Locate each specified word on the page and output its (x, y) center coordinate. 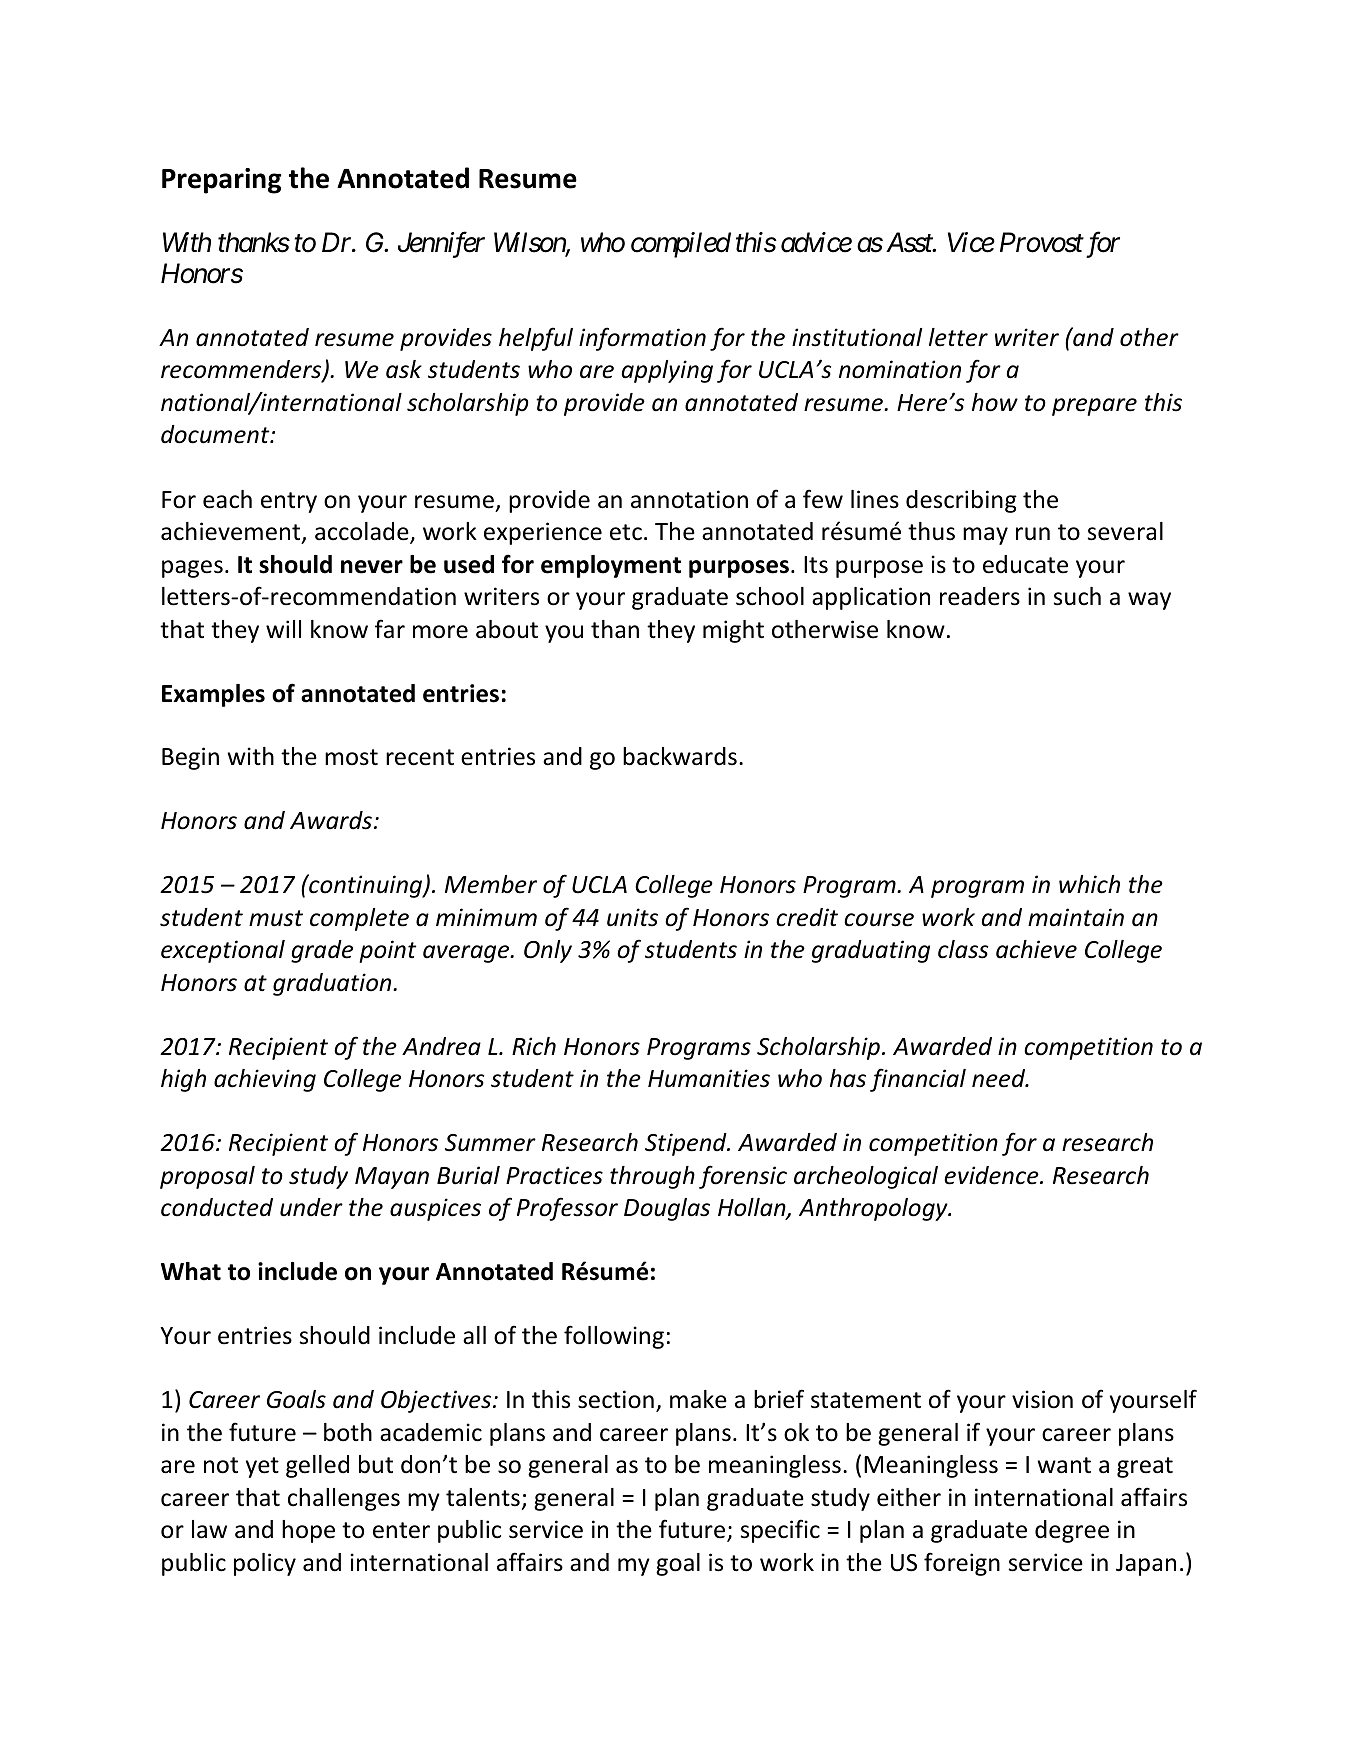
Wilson (530, 243)
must (276, 918)
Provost (1042, 242)
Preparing (222, 181)
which (1089, 884)
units (632, 917)
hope (308, 1531)
